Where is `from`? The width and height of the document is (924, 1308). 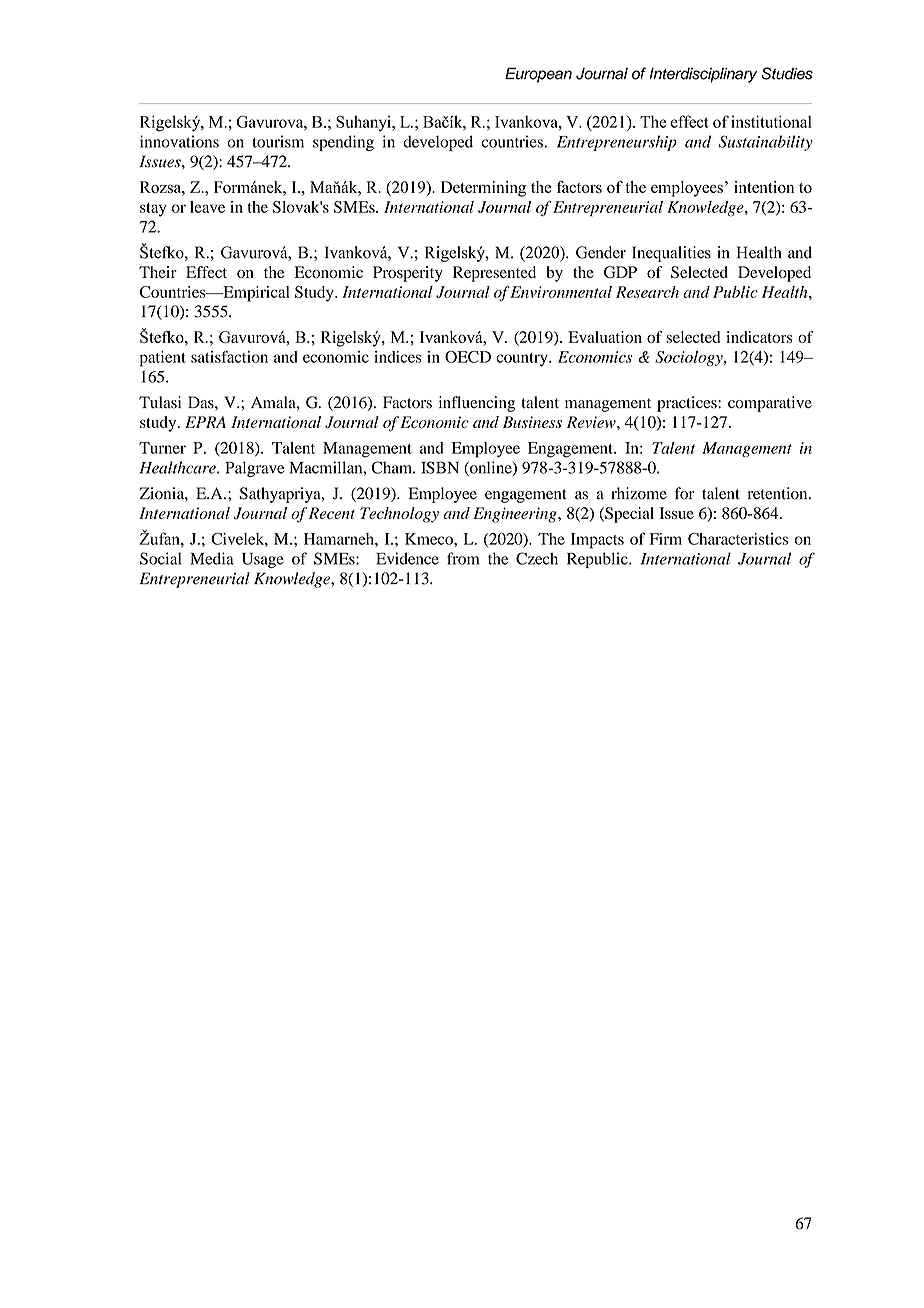
from is located at coordinates (463, 558).
